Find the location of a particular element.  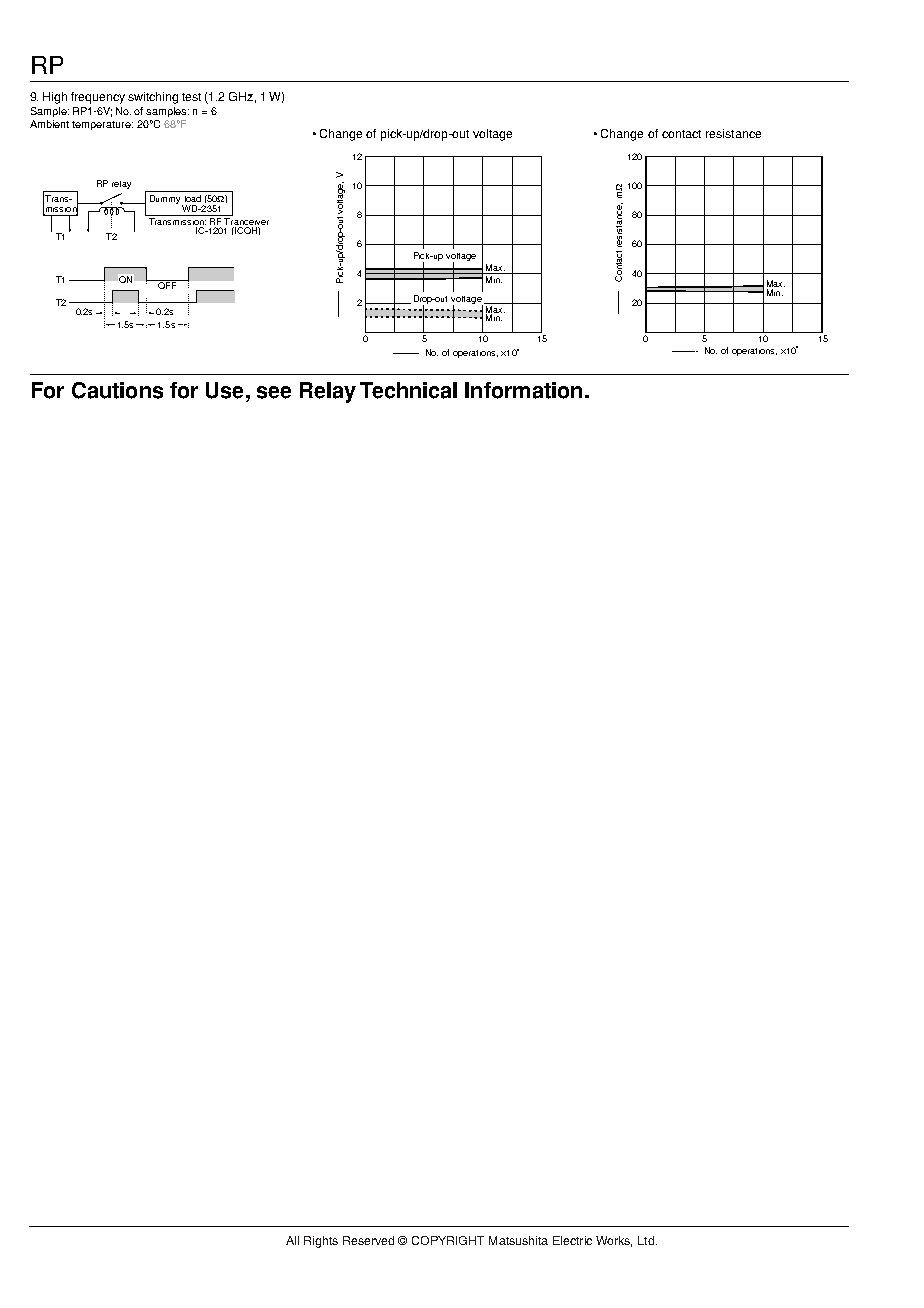

temperature is located at coordinates (102, 125).
